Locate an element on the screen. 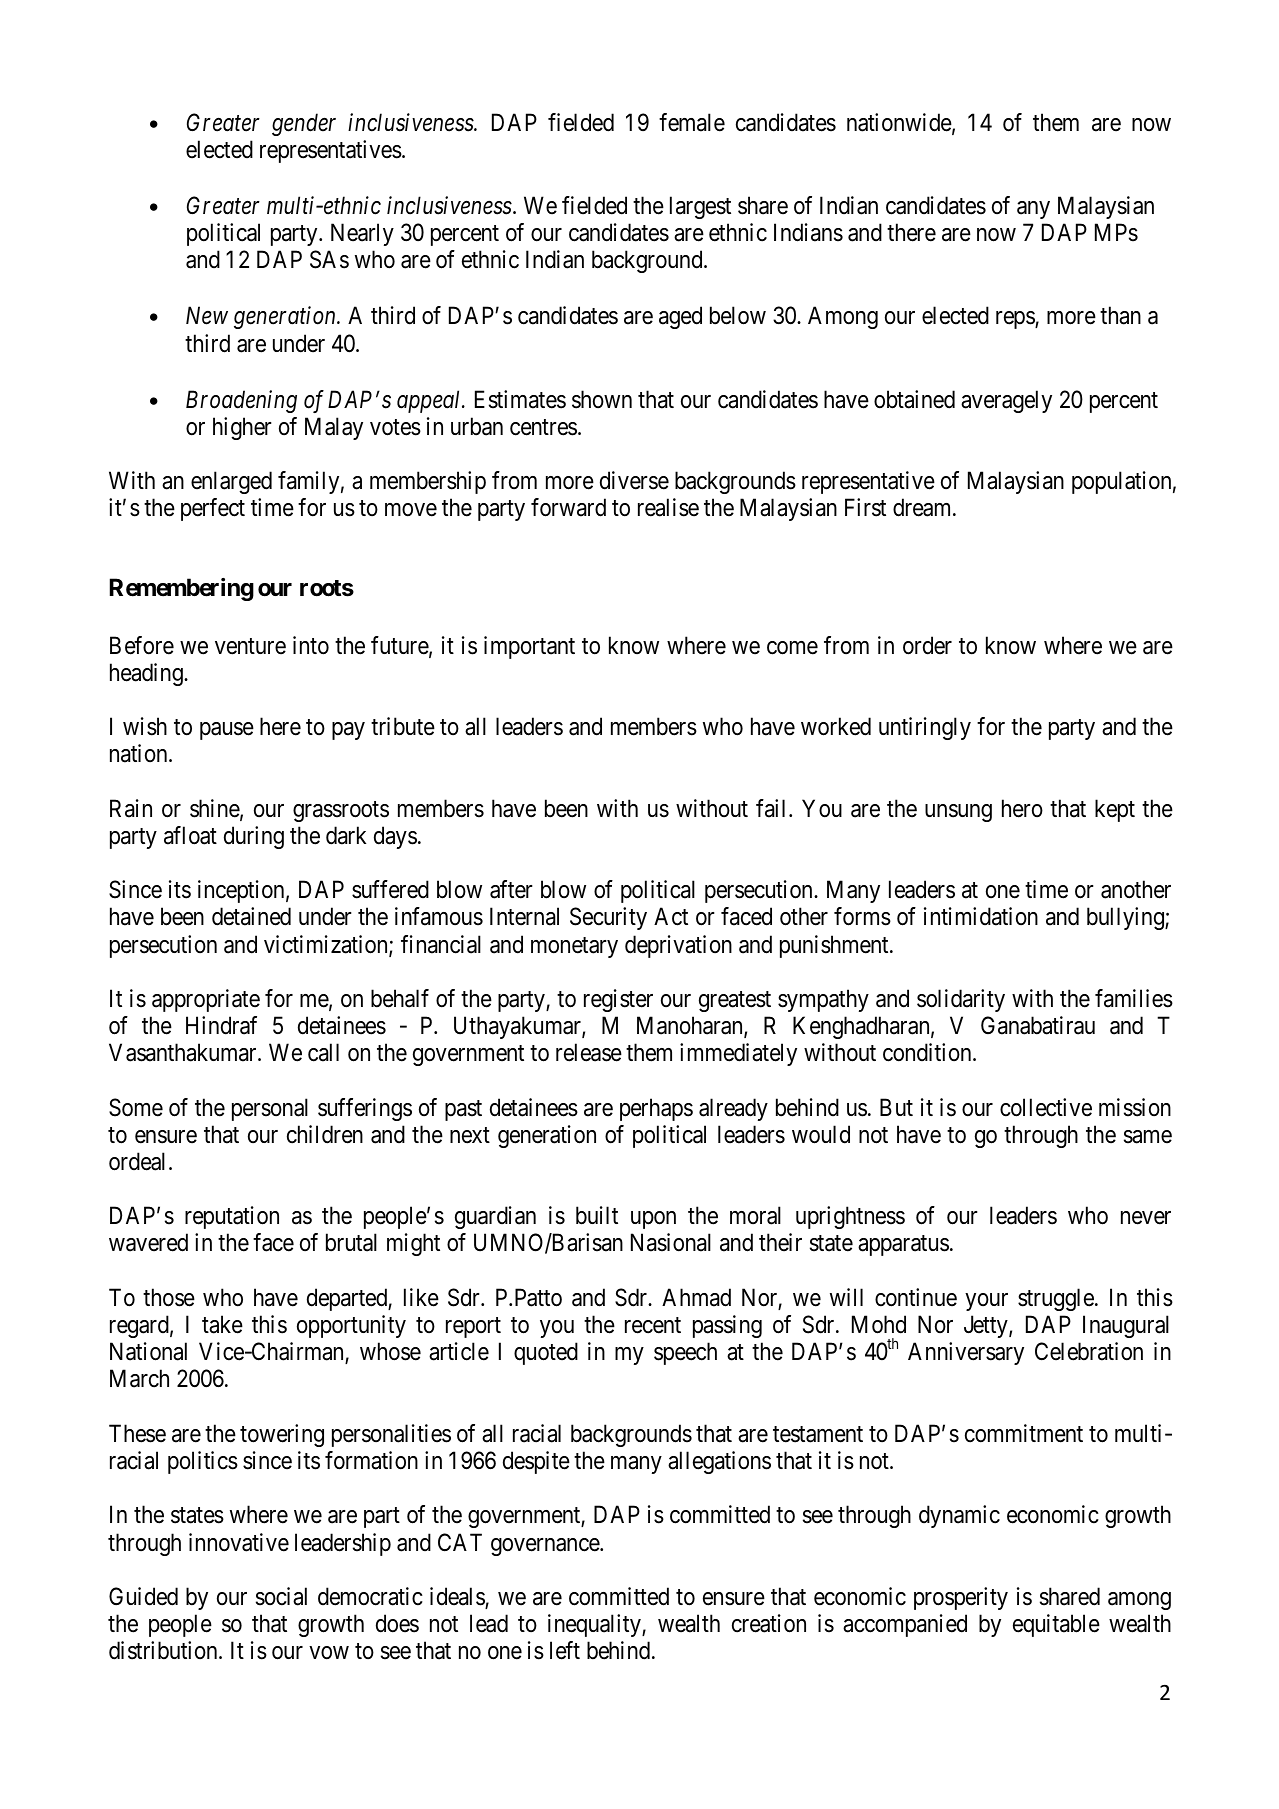 The width and height of the screenshot is (1279, 1809). social is located at coordinates (281, 1596).
